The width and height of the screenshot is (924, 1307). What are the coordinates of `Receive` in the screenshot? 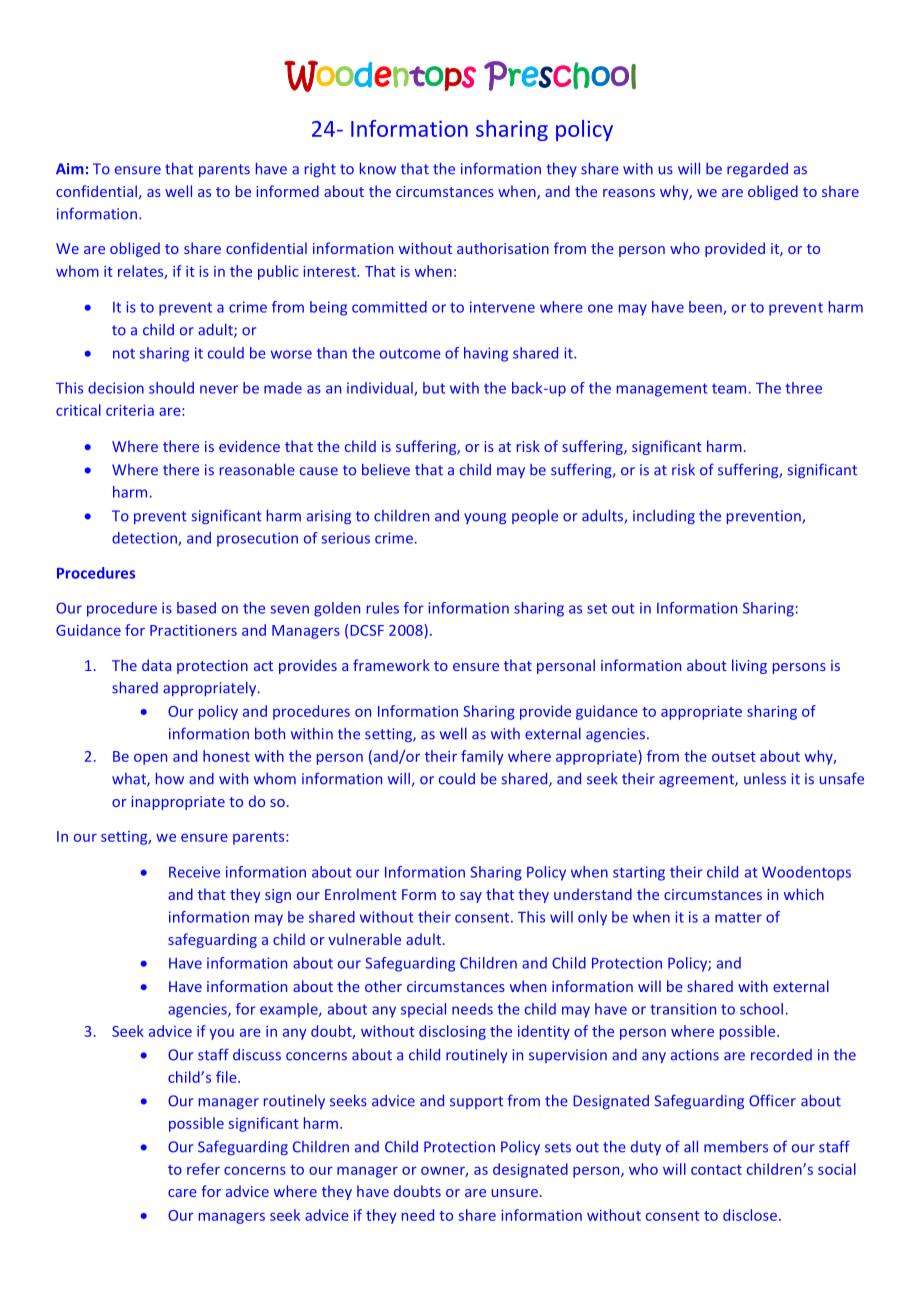 It's located at (194, 872).
